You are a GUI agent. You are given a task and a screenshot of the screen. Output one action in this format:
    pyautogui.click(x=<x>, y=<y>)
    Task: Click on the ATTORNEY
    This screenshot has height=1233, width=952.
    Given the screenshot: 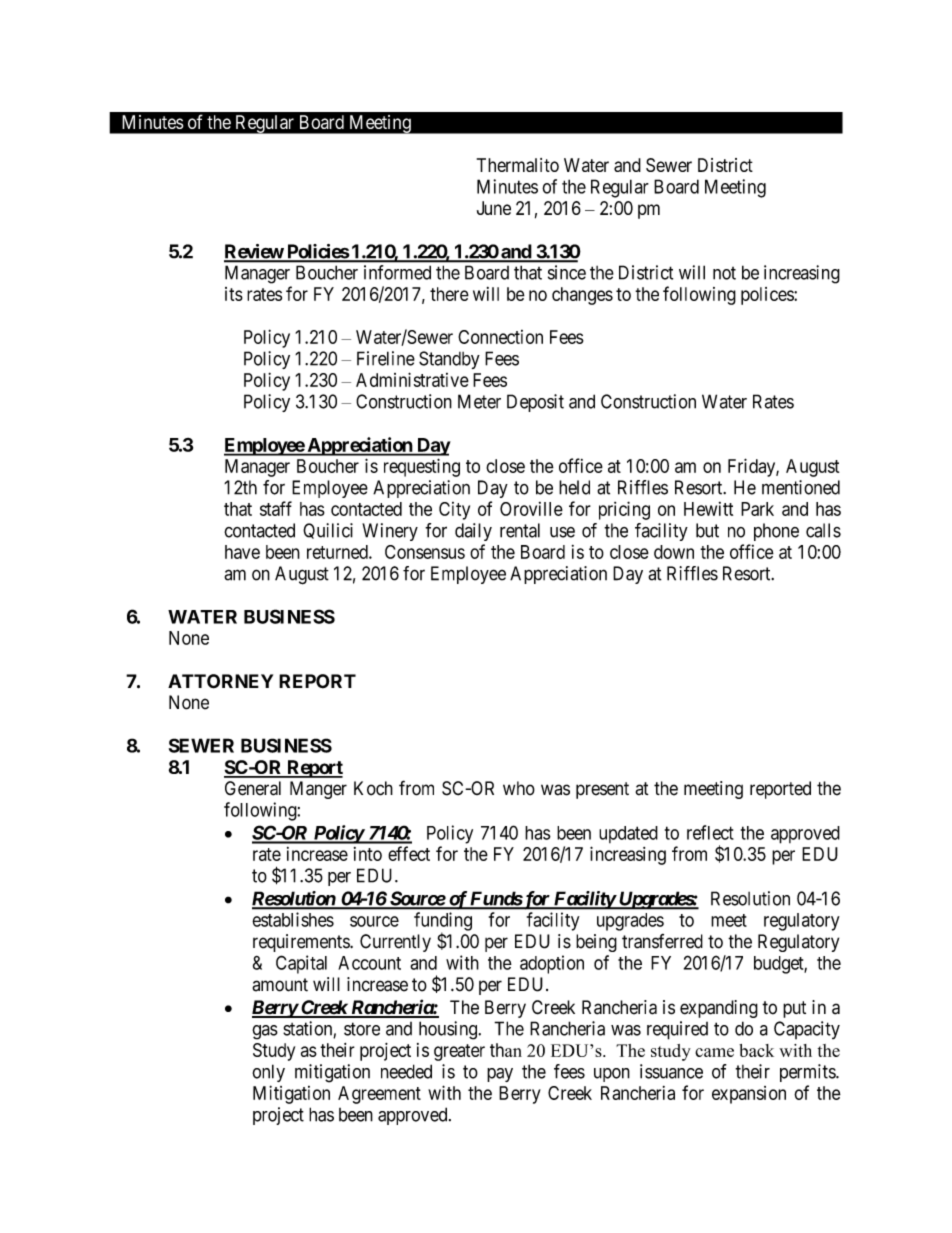 What is the action you would take?
    pyautogui.click(x=220, y=681)
